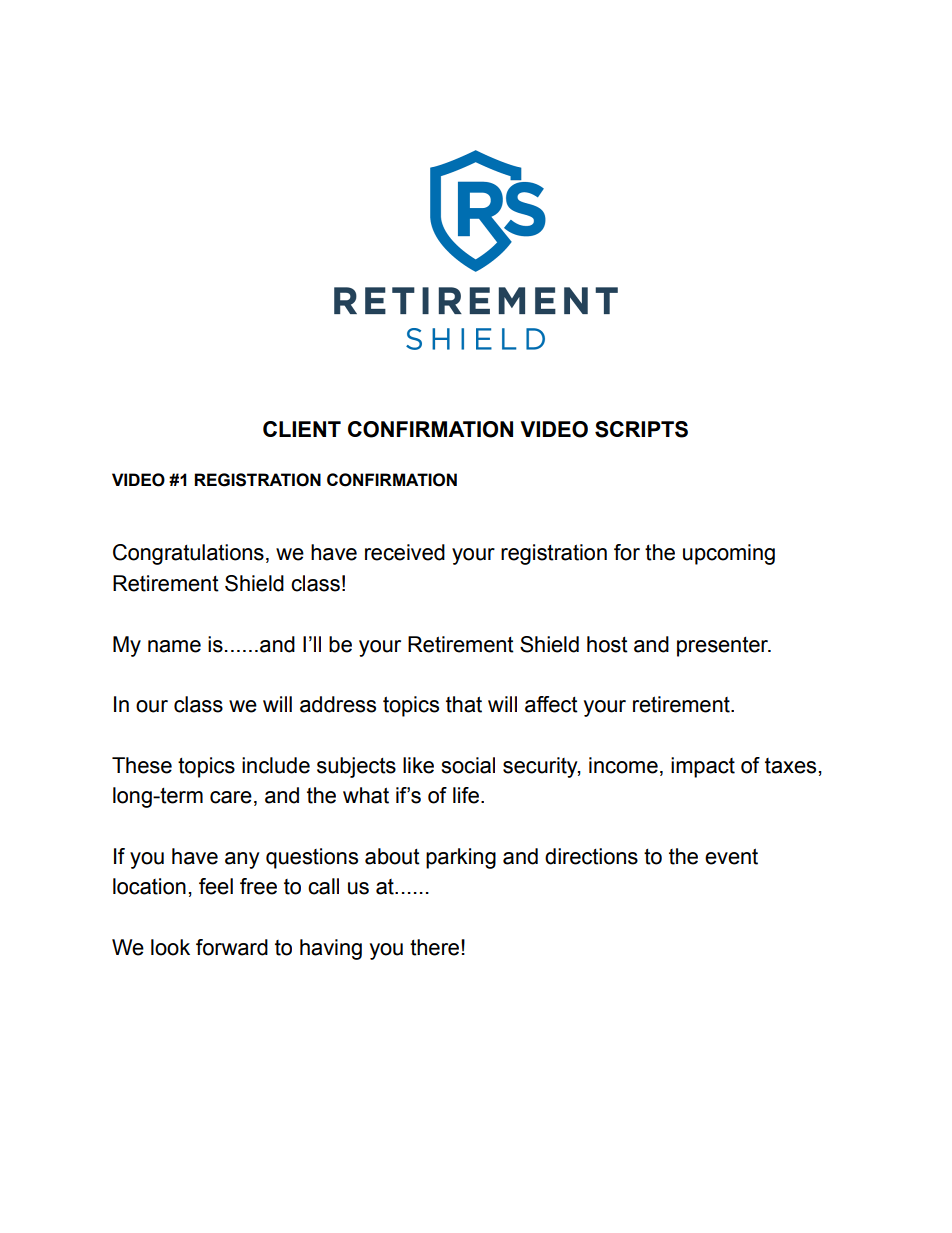 This screenshot has width=952, height=1233. Describe the element at coordinates (232, 947) in the screenshot. I see `forward` at that location.
